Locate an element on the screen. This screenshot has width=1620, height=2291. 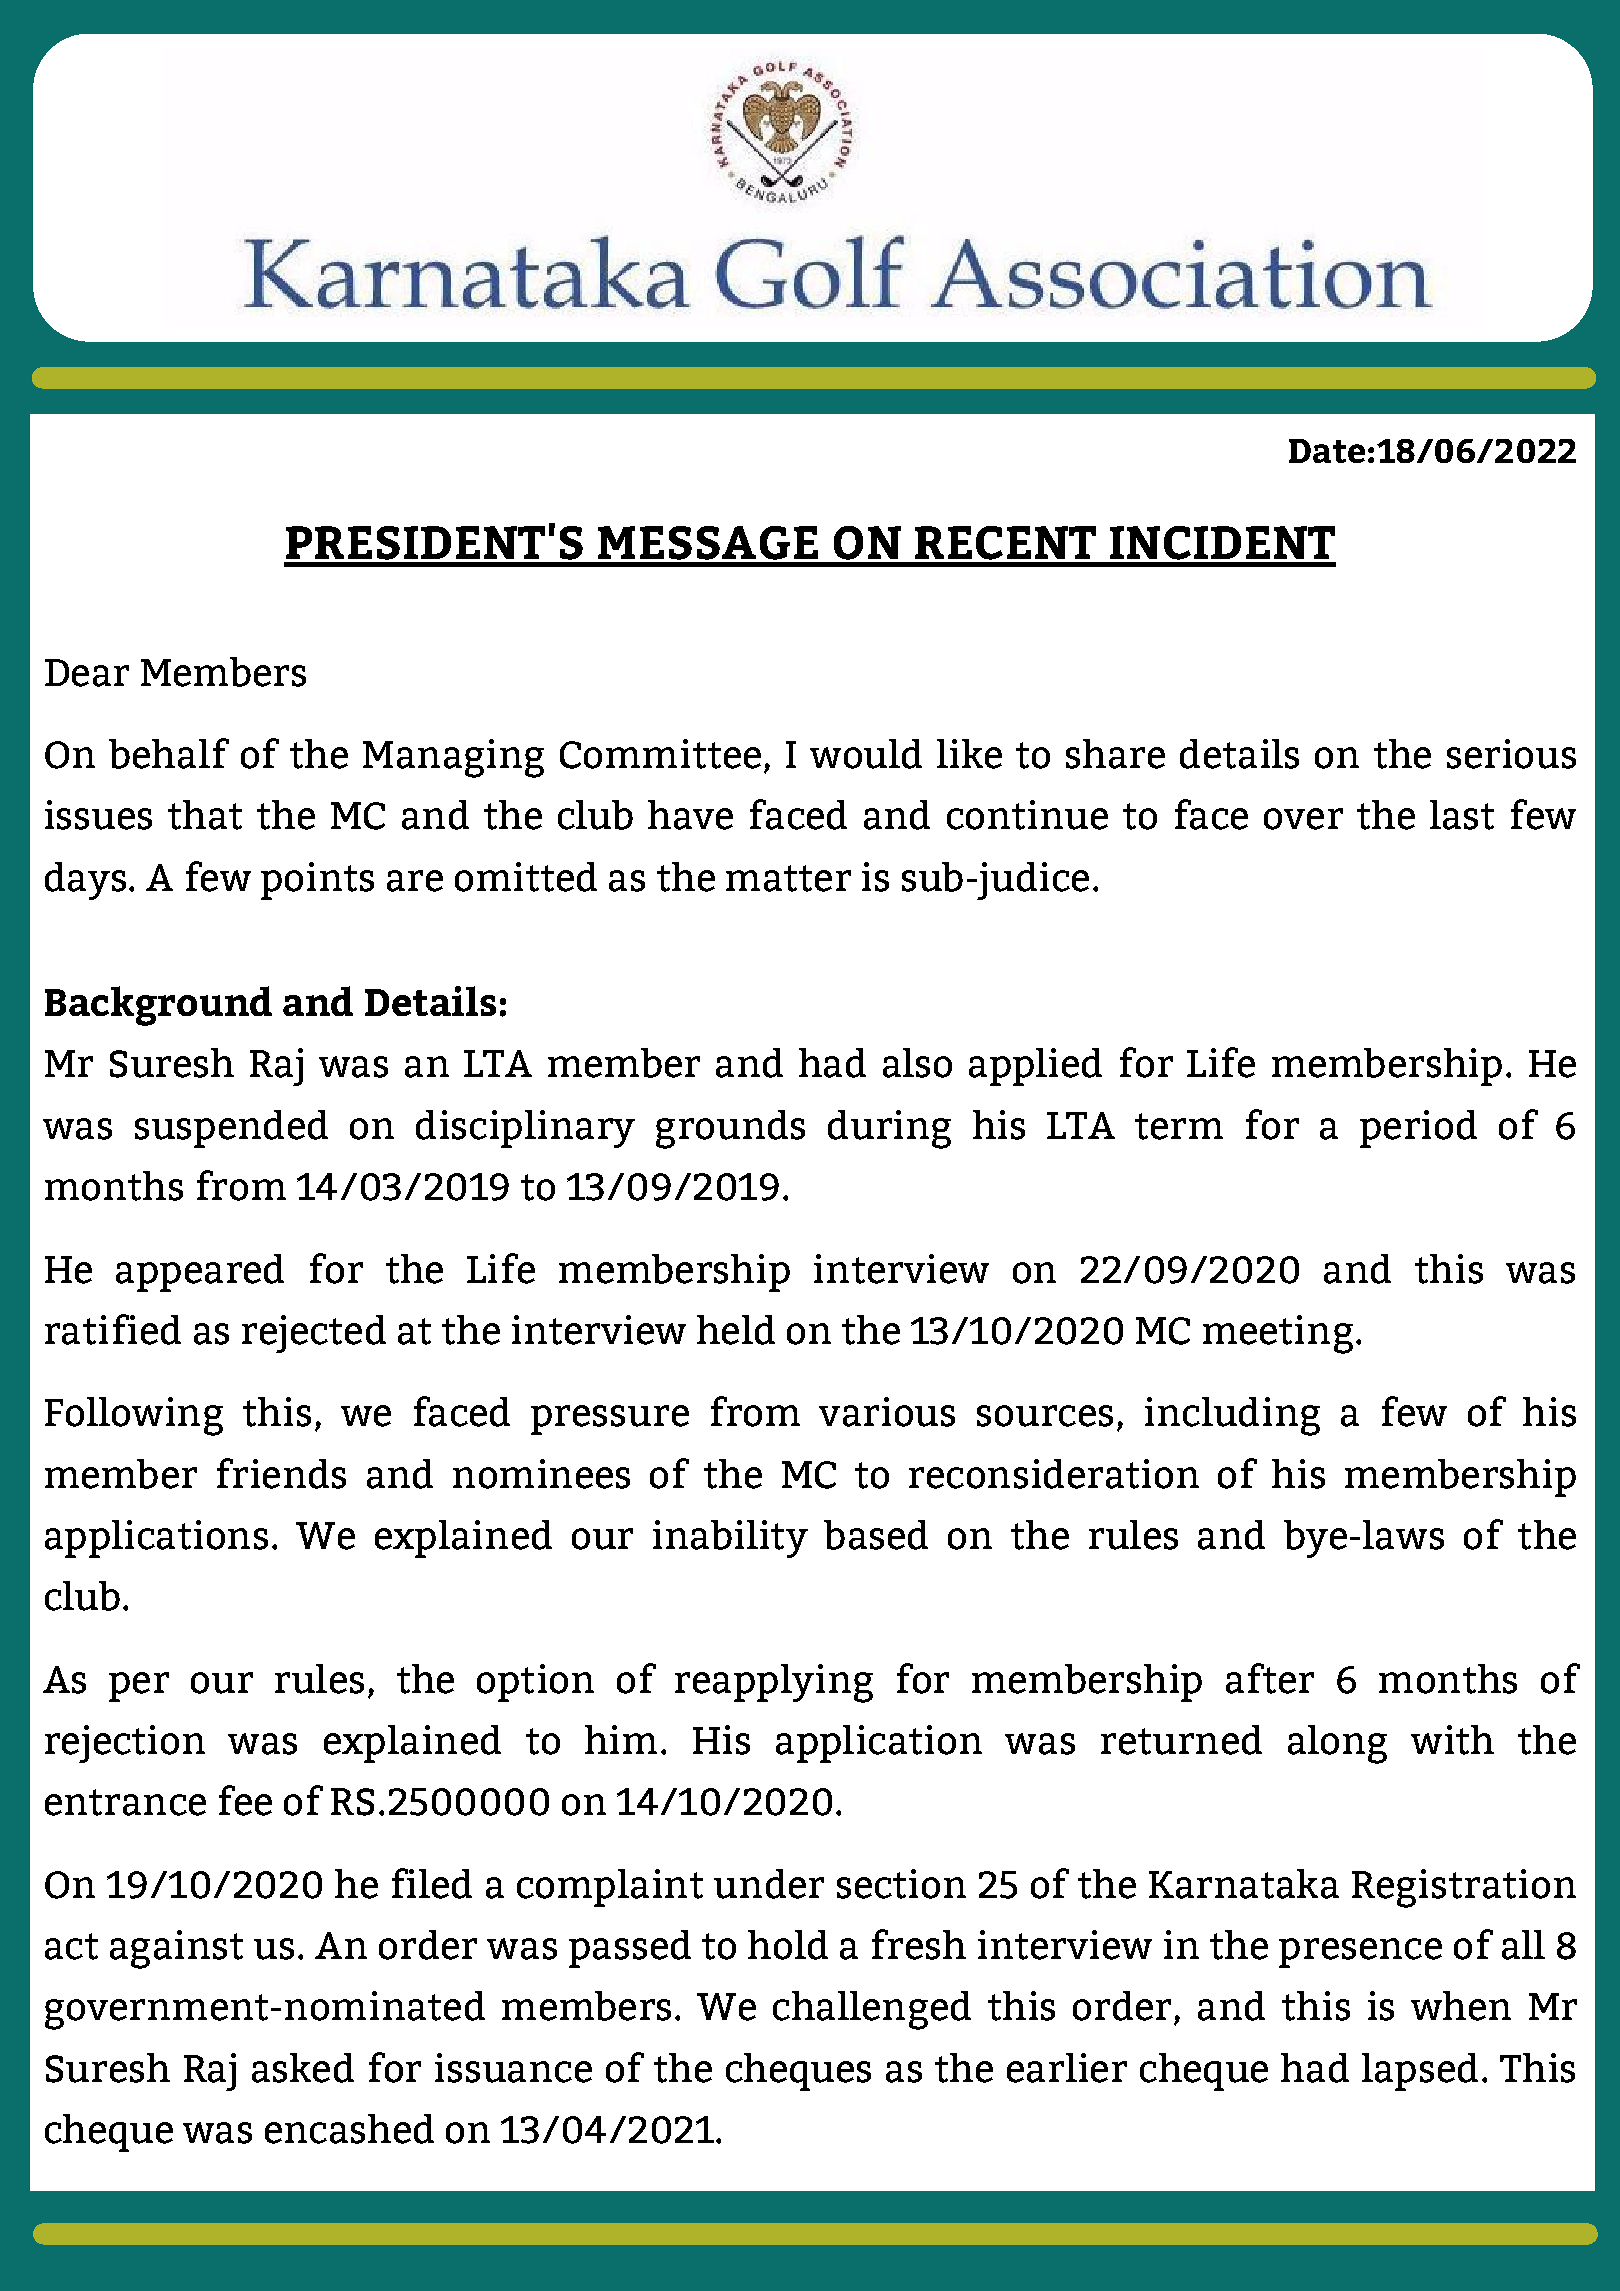
lapsed is located at coordinates (1420, 2072).
